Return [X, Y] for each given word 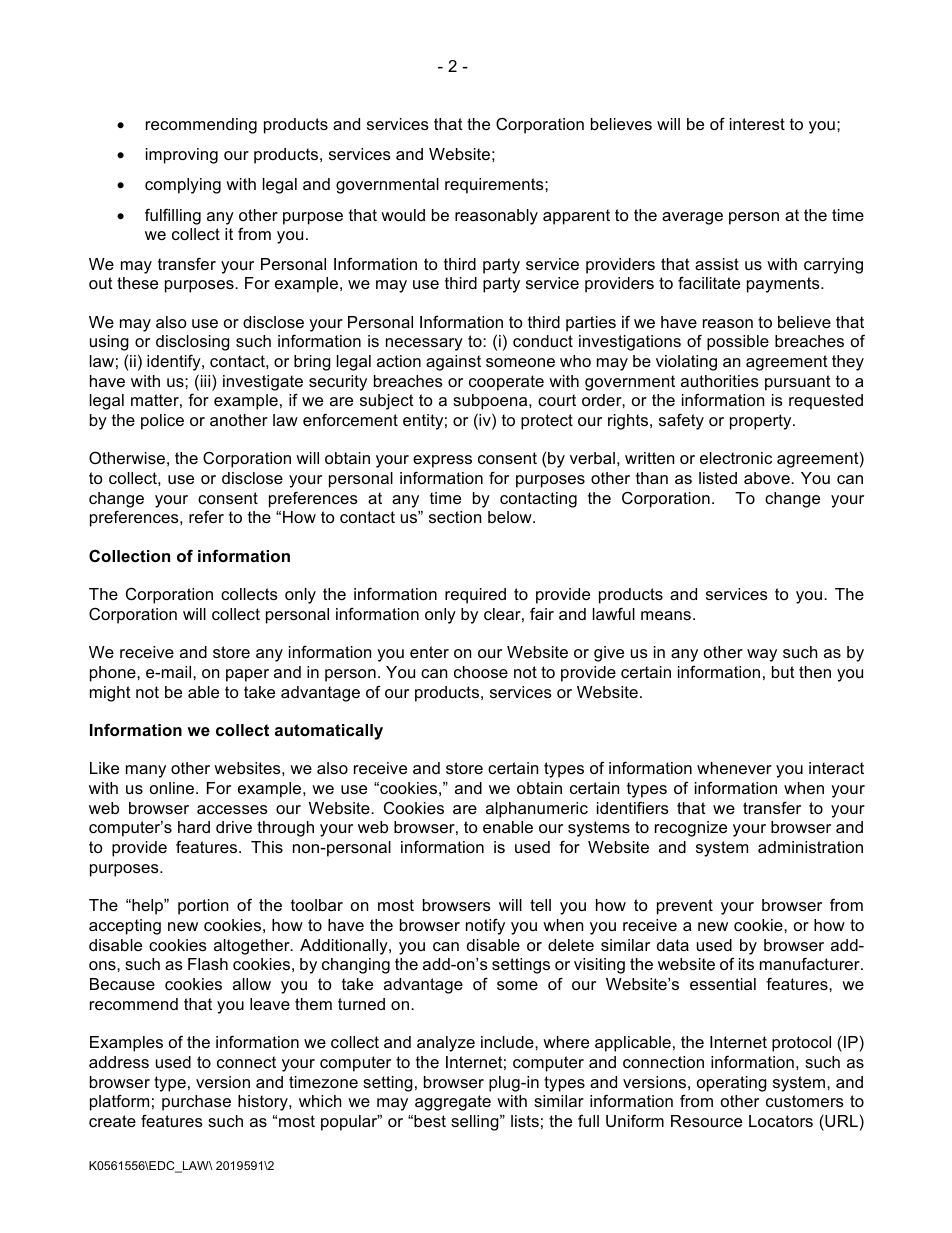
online [173, 788]
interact [836, 768]
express [442, 461]
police [162, 422]
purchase [196, 1103]
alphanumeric [537, 810]
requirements [495, 186]
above [768, 478]
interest [757, 124]
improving [182, 156]
